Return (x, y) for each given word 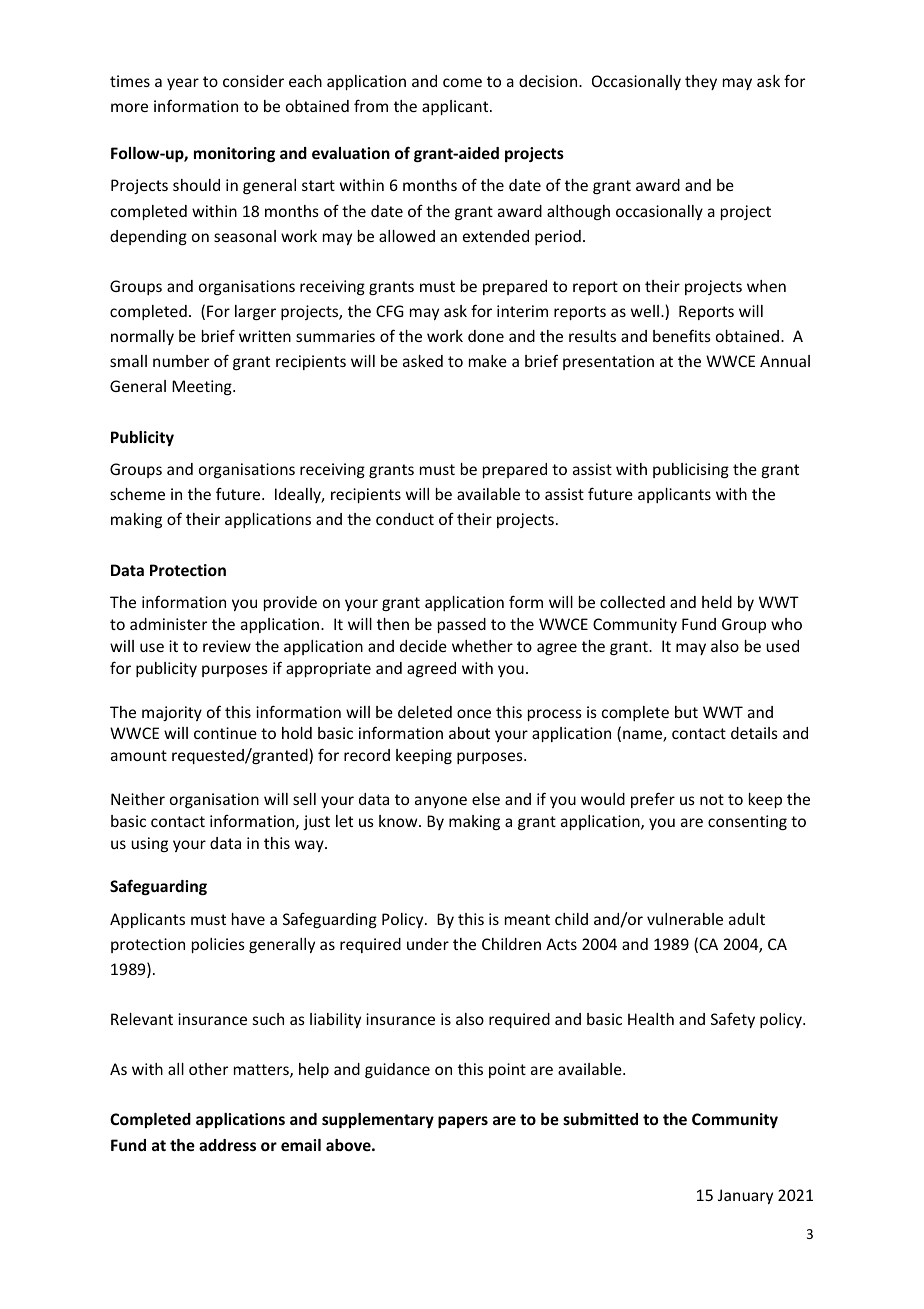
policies (218, 945)
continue (225, 733)
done (486, 336)
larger (255, 312)
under (428, 944)
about (469, 733)
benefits (682, 335)
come (462, 82)
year (183, 84)
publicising (691, 470)
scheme (137, 494)
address (227, 1145)
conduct (405, 519)
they (701, 82)
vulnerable (685, 919)
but (686, 712)
